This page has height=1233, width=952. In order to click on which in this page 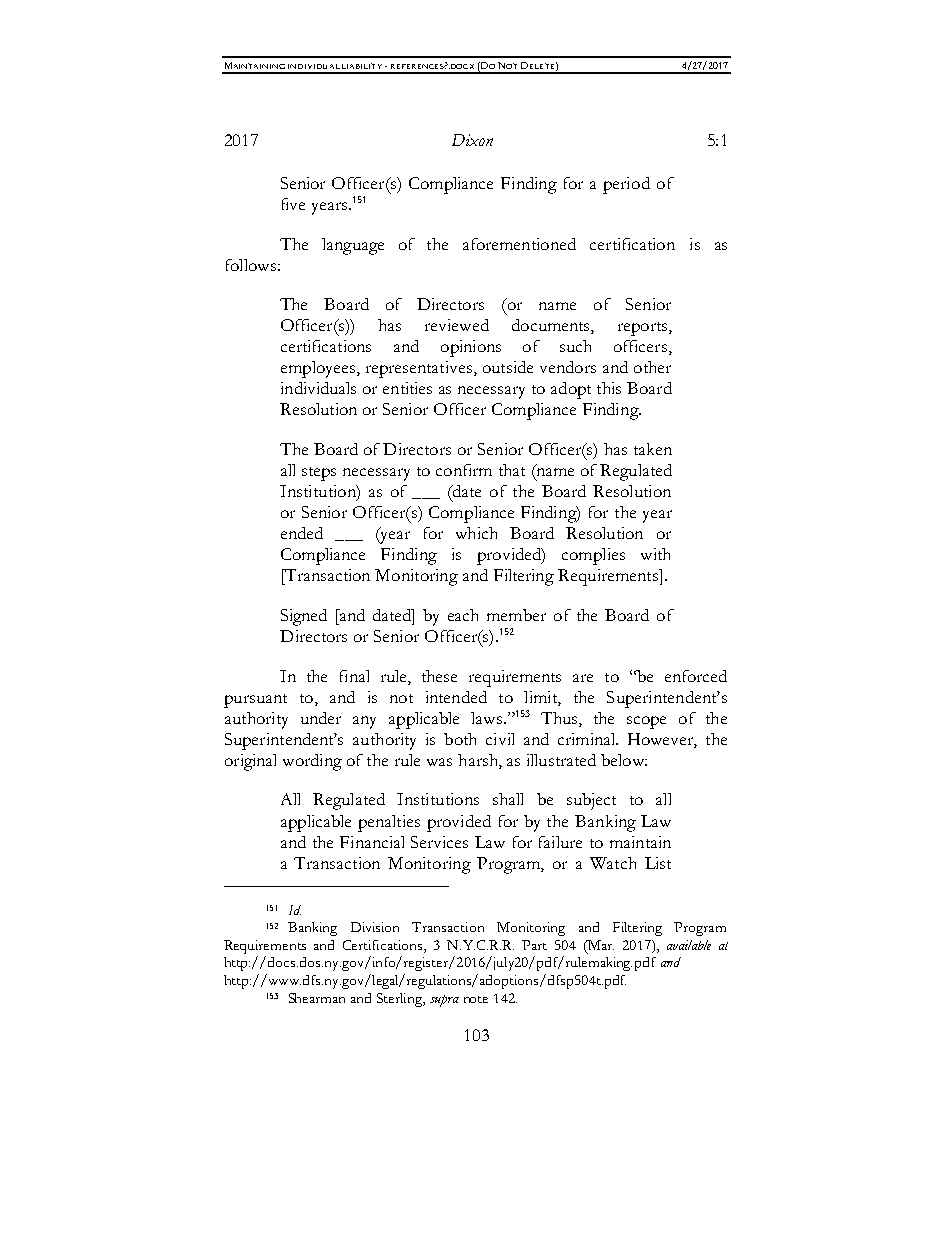, I will do `click(476, 533)`.
